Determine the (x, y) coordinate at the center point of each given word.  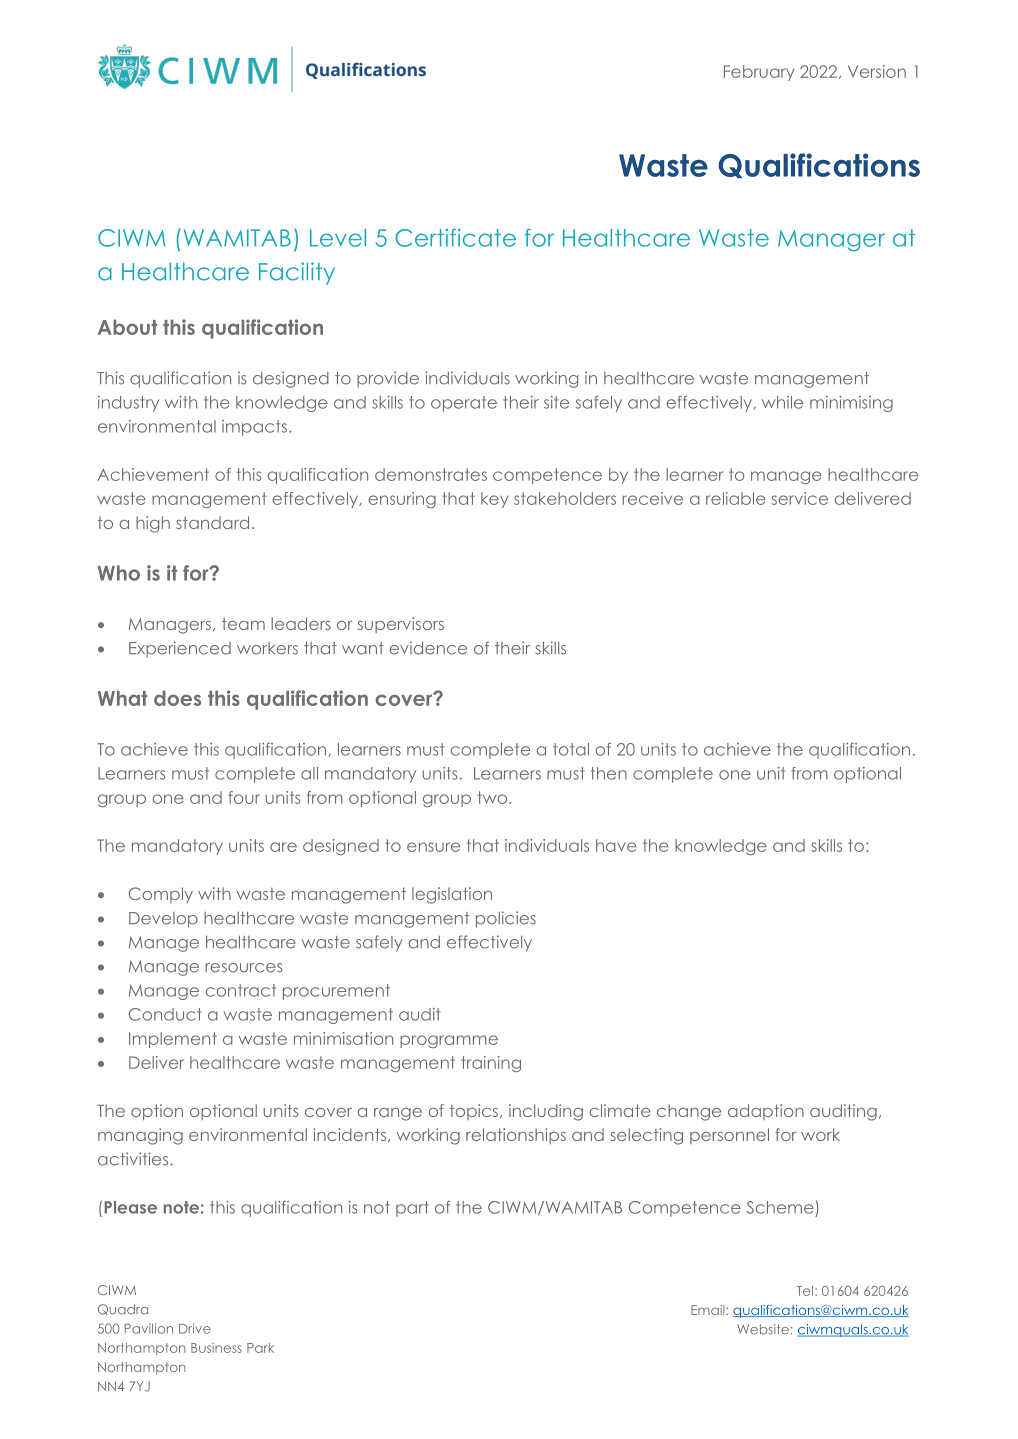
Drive (195, 1328)
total (571, 749)
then (609, 773)
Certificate (455, 237)
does (177, 698)
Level (338, 238)
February (759, 73)
